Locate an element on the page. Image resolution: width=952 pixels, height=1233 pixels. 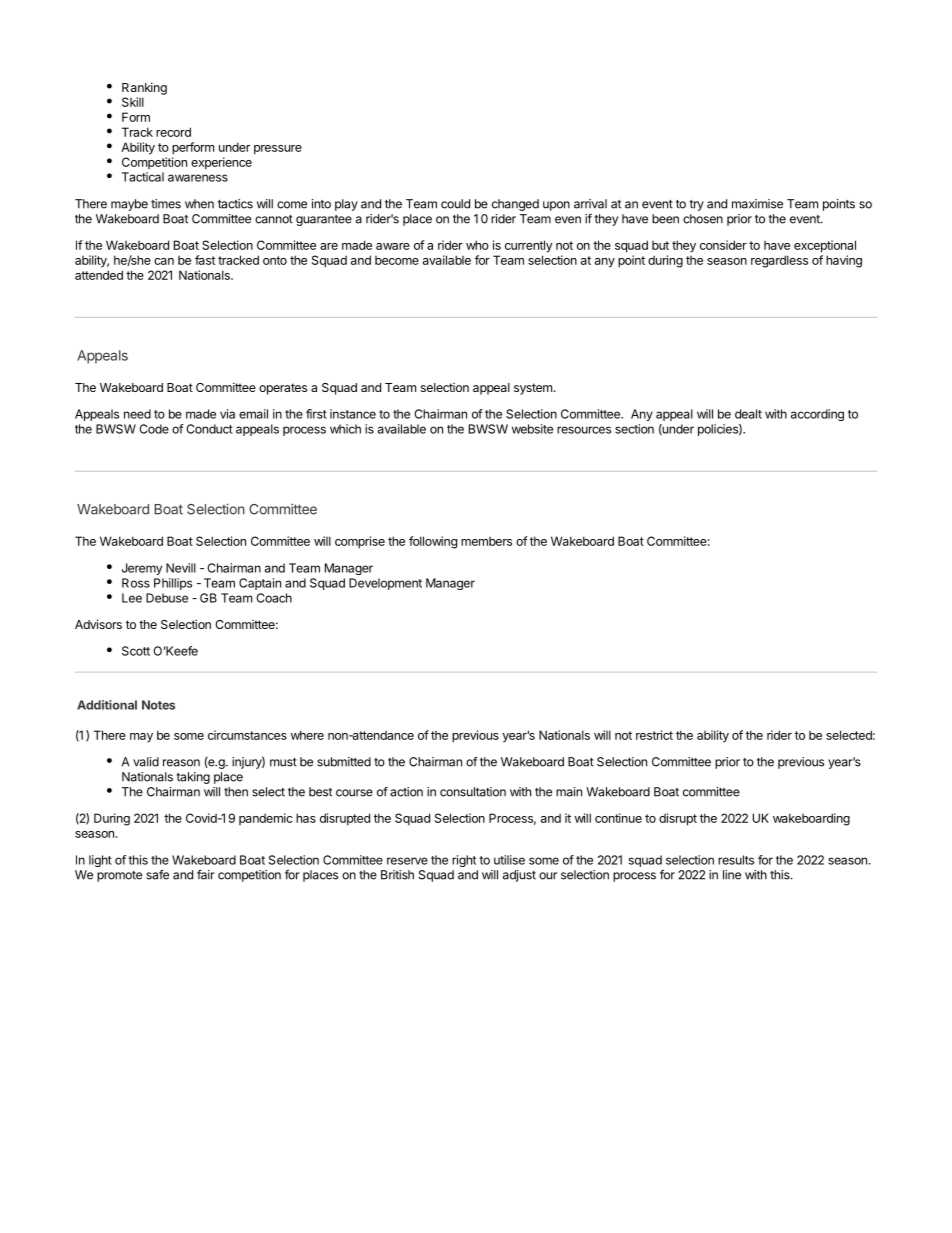
record is located at coordinates (173, 132).
